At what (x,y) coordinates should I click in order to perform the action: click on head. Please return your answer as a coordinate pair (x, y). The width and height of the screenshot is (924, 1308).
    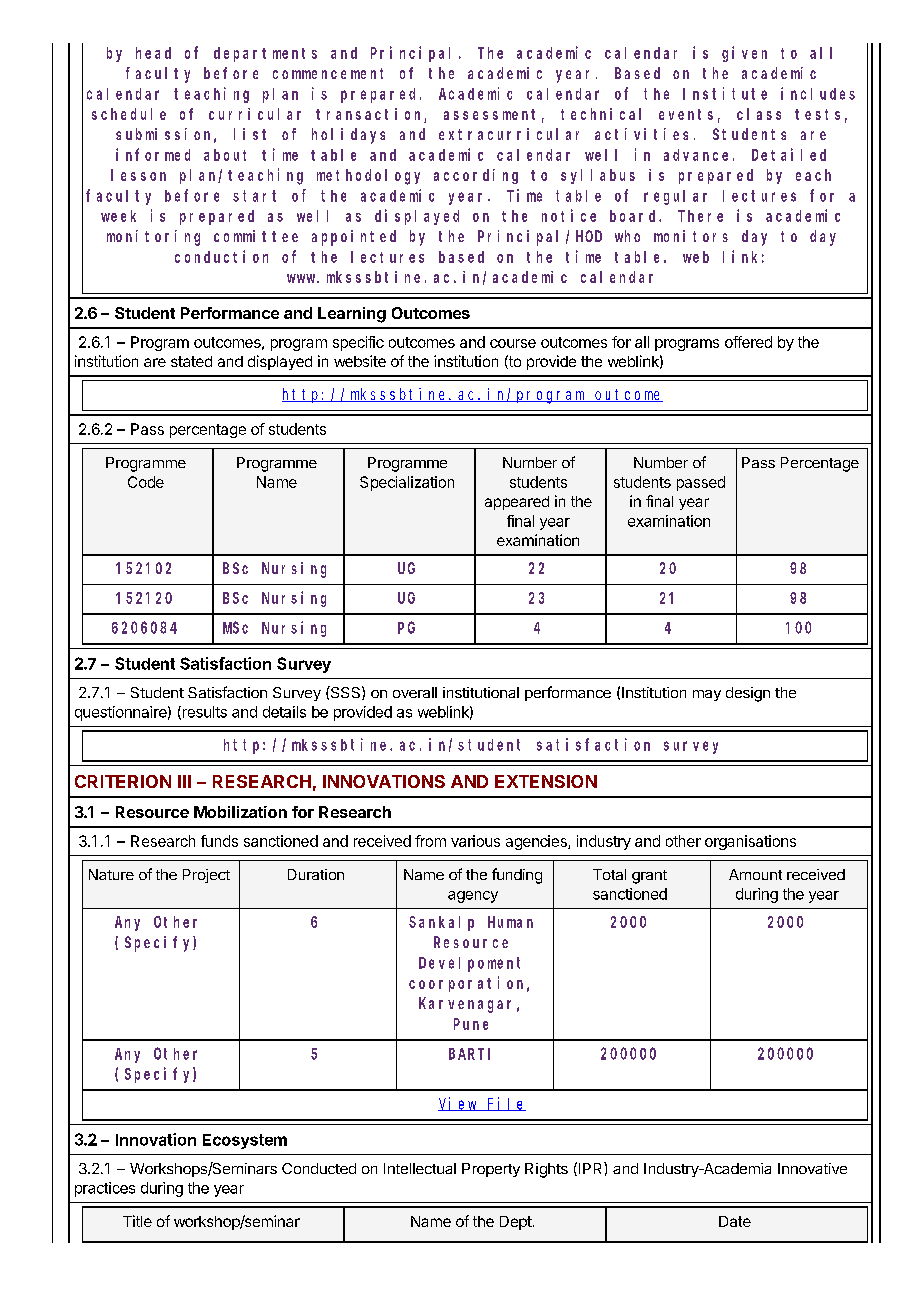
    Looking at the image, I should click on (153, 53).
